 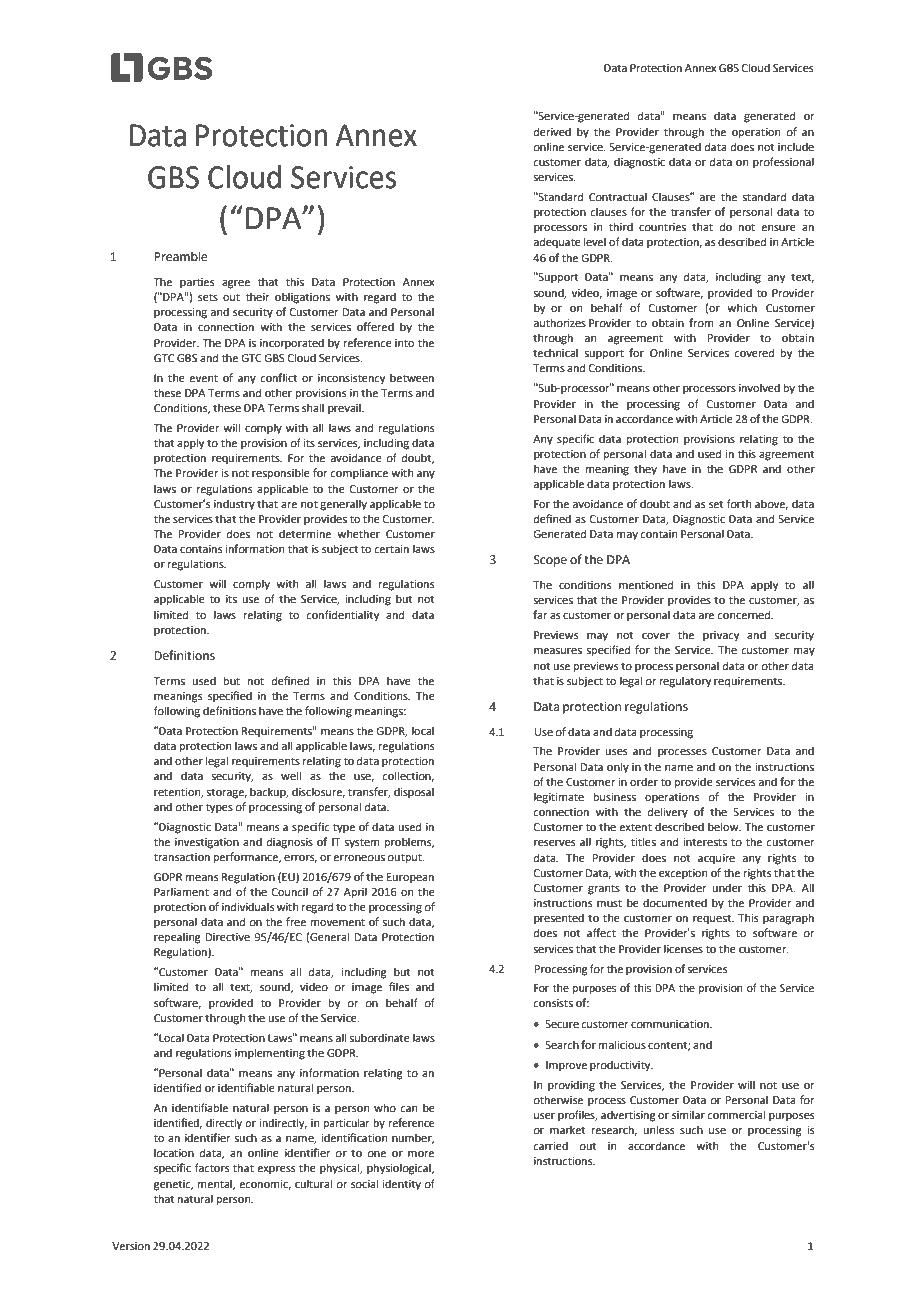 What do you see at coordinates (558, 651) in the document?
I see `measures` at bounding box center [558, 651].
